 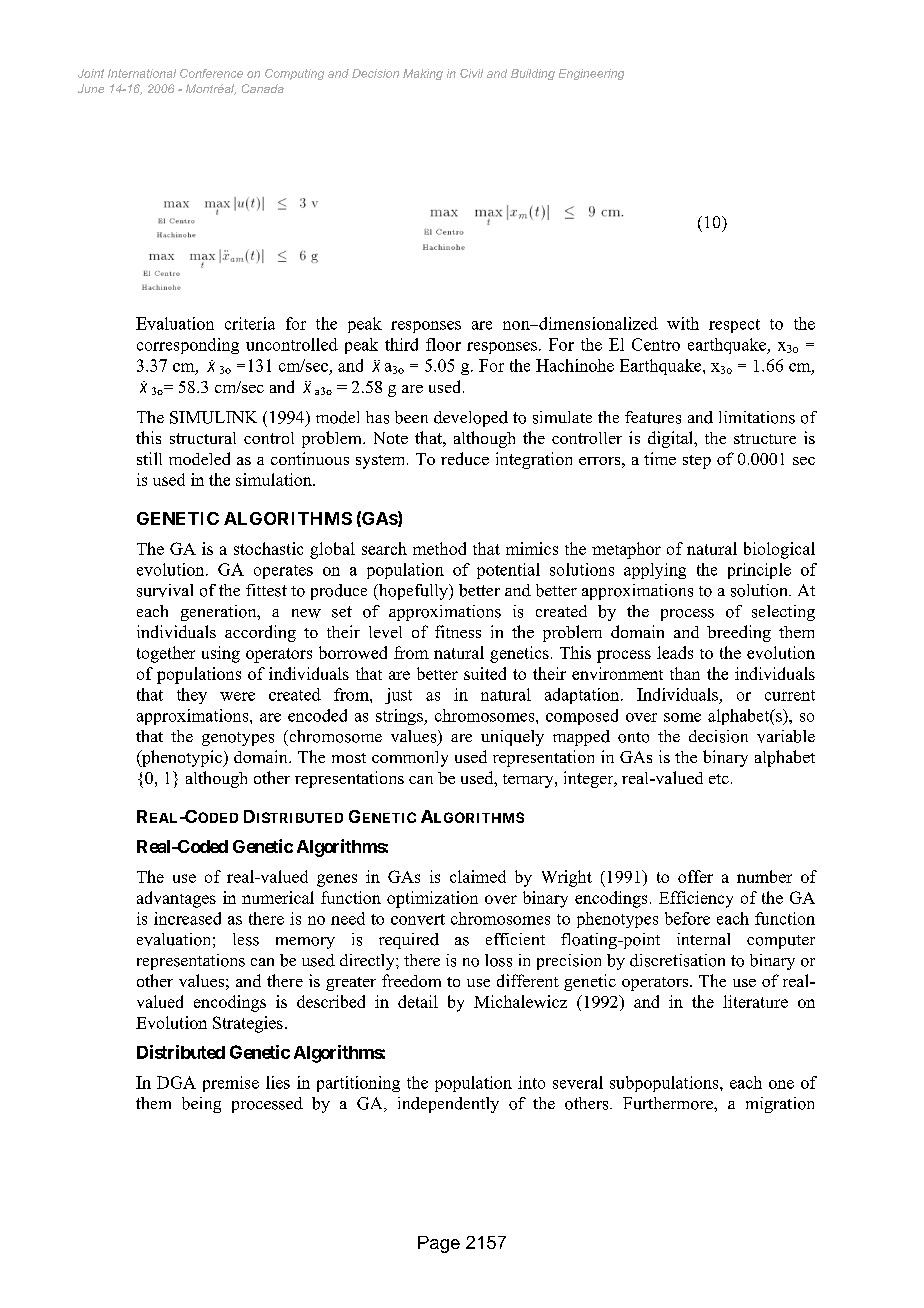 I want to click on migration, so click(x=780, y=1105).
